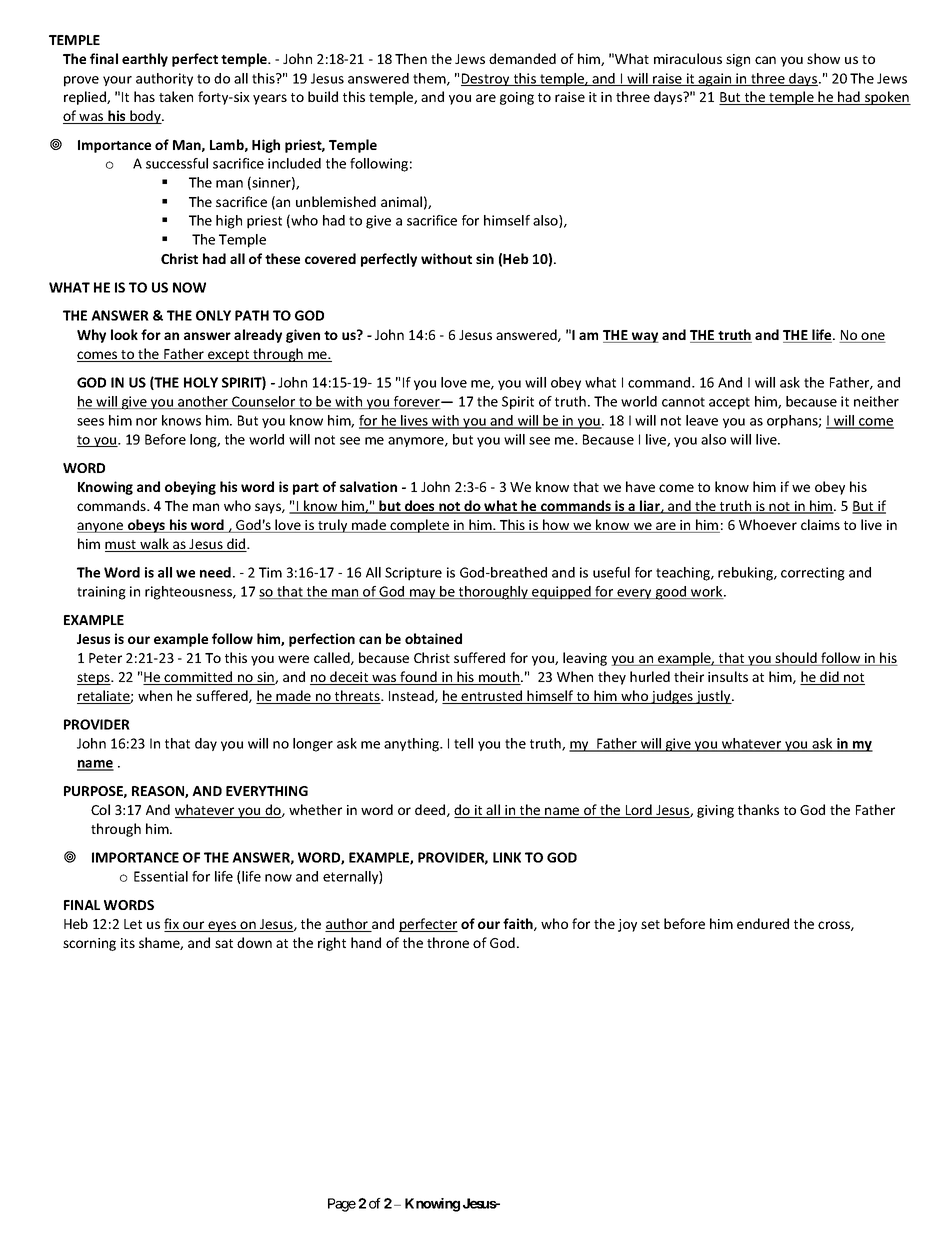 The width and height of the image is (952, 1233). What do you see at coordinates (433, 638) in the image?
I see `obtained` at bounding box center [433, 638].
